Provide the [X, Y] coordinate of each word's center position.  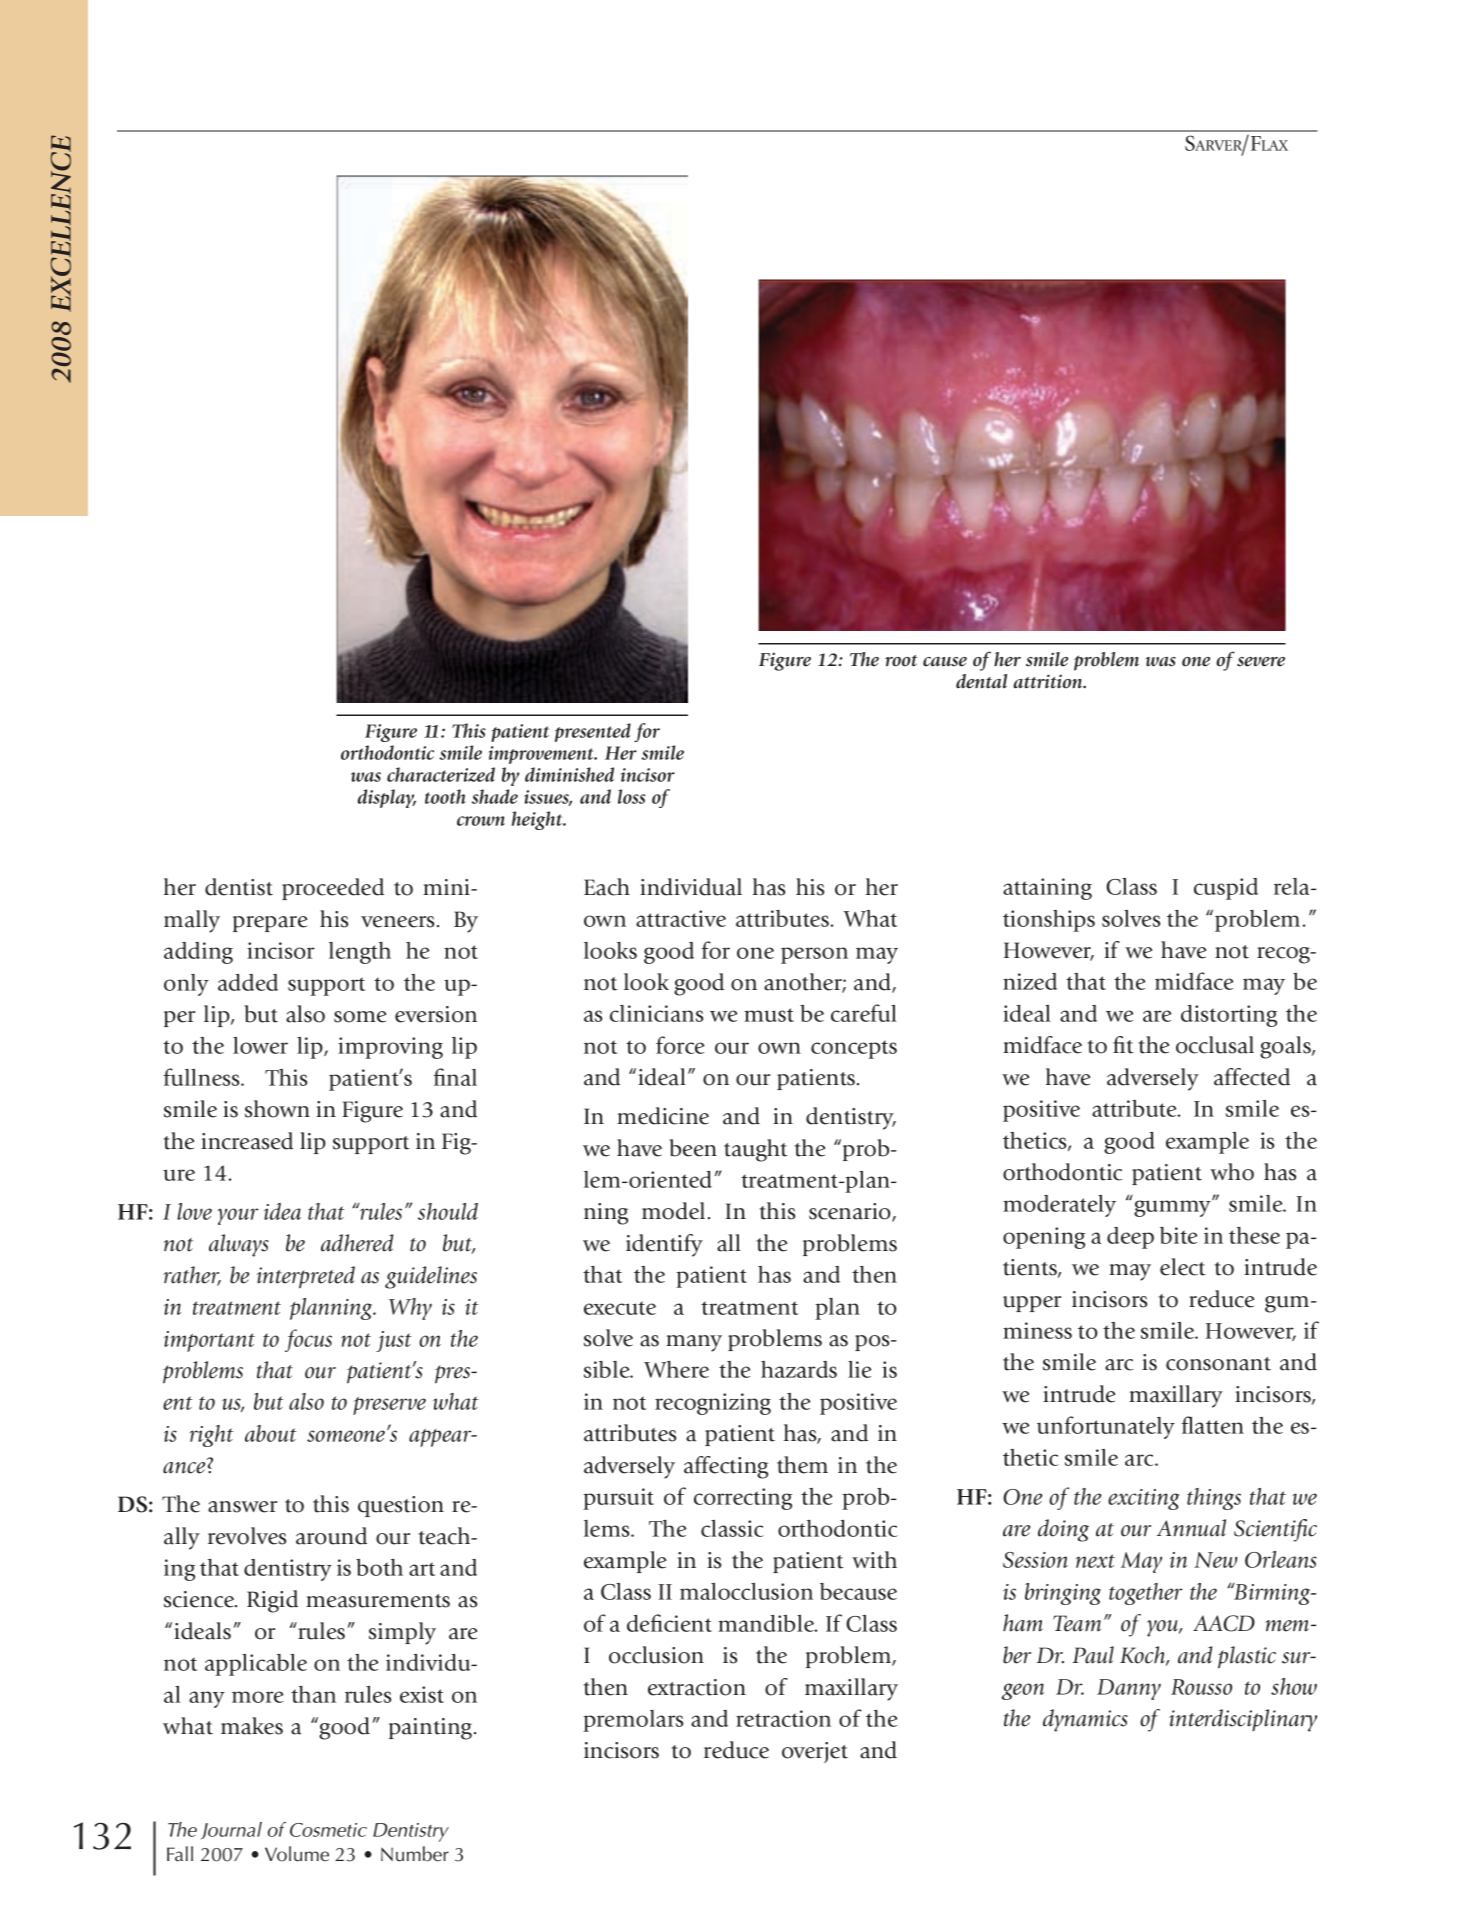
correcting [743, 1499]
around [331, 1536]
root [901, 661]
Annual [1191, 1528]
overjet [815, 1752]
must [769, 1015]
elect [1183, 1267]
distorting [1229, 1016]
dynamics [1085, 1720]
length [360, 953]
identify [664, 1245]
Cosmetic [328, 1830]
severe [1261, 662]
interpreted [306, 1277]
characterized [441, 774]
